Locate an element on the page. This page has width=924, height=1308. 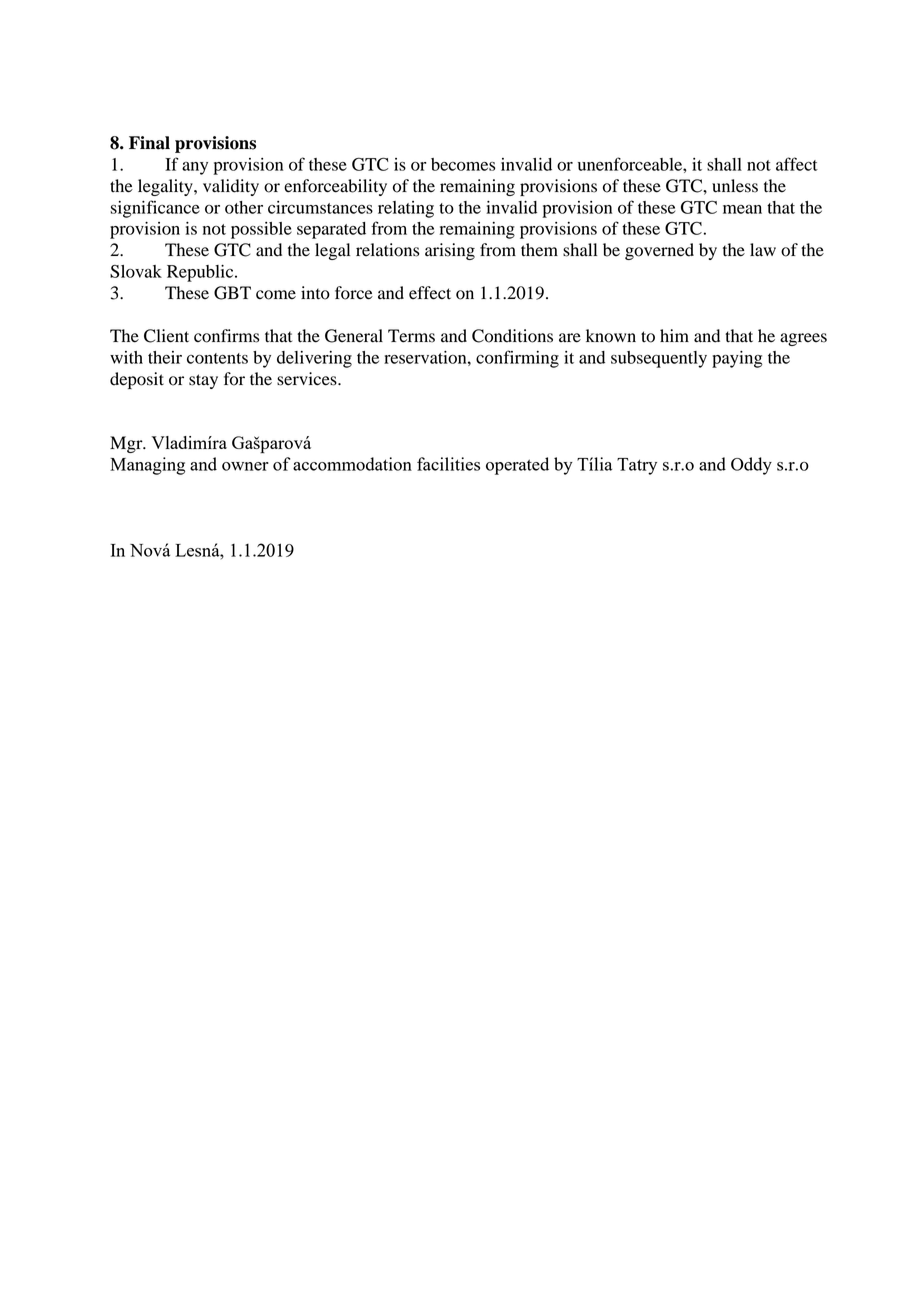
facilities is located at coordinates (448, 464).
